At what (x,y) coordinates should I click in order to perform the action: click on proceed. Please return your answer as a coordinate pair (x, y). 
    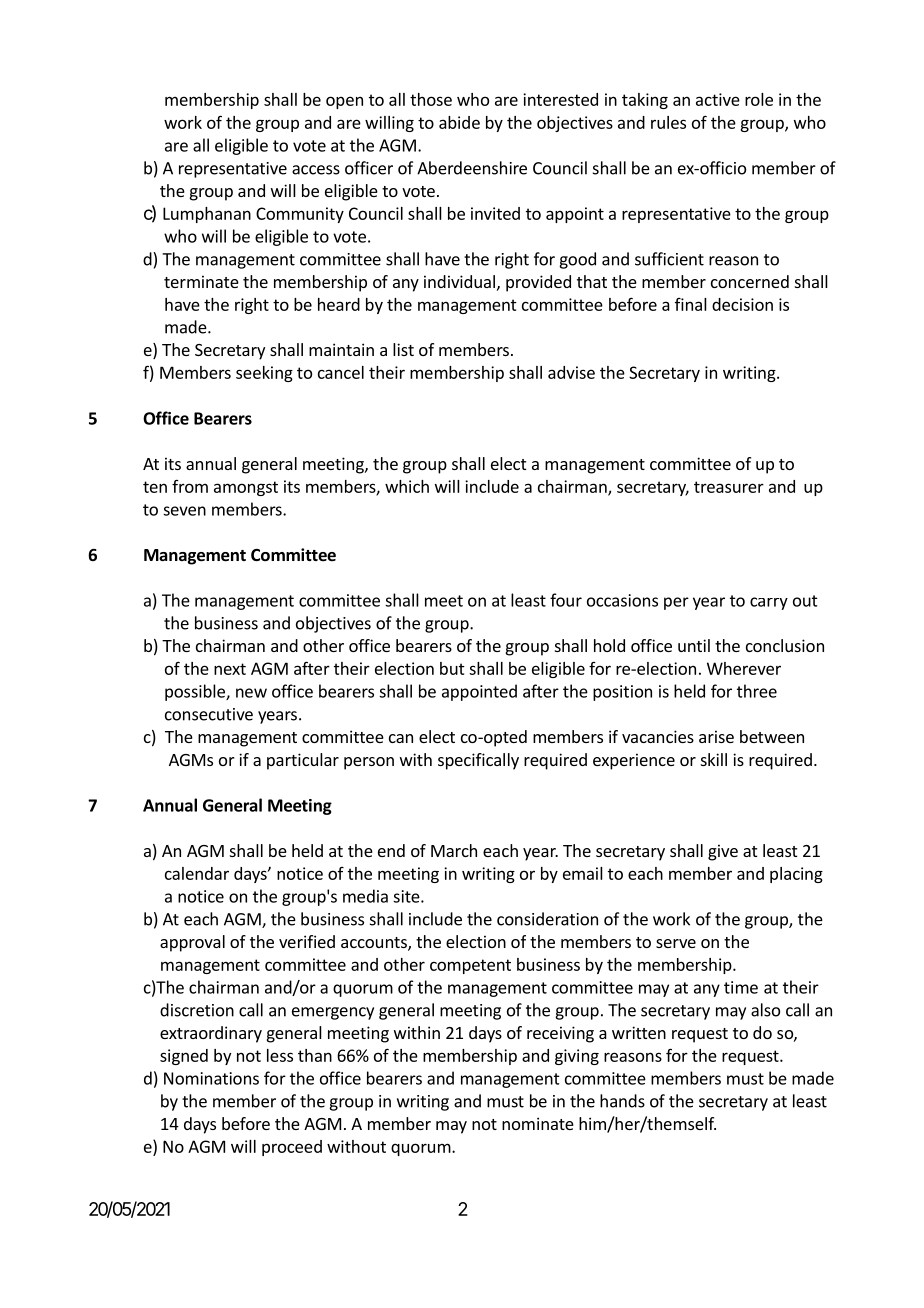
    Looking at the image, I should click on (292, 1148).
